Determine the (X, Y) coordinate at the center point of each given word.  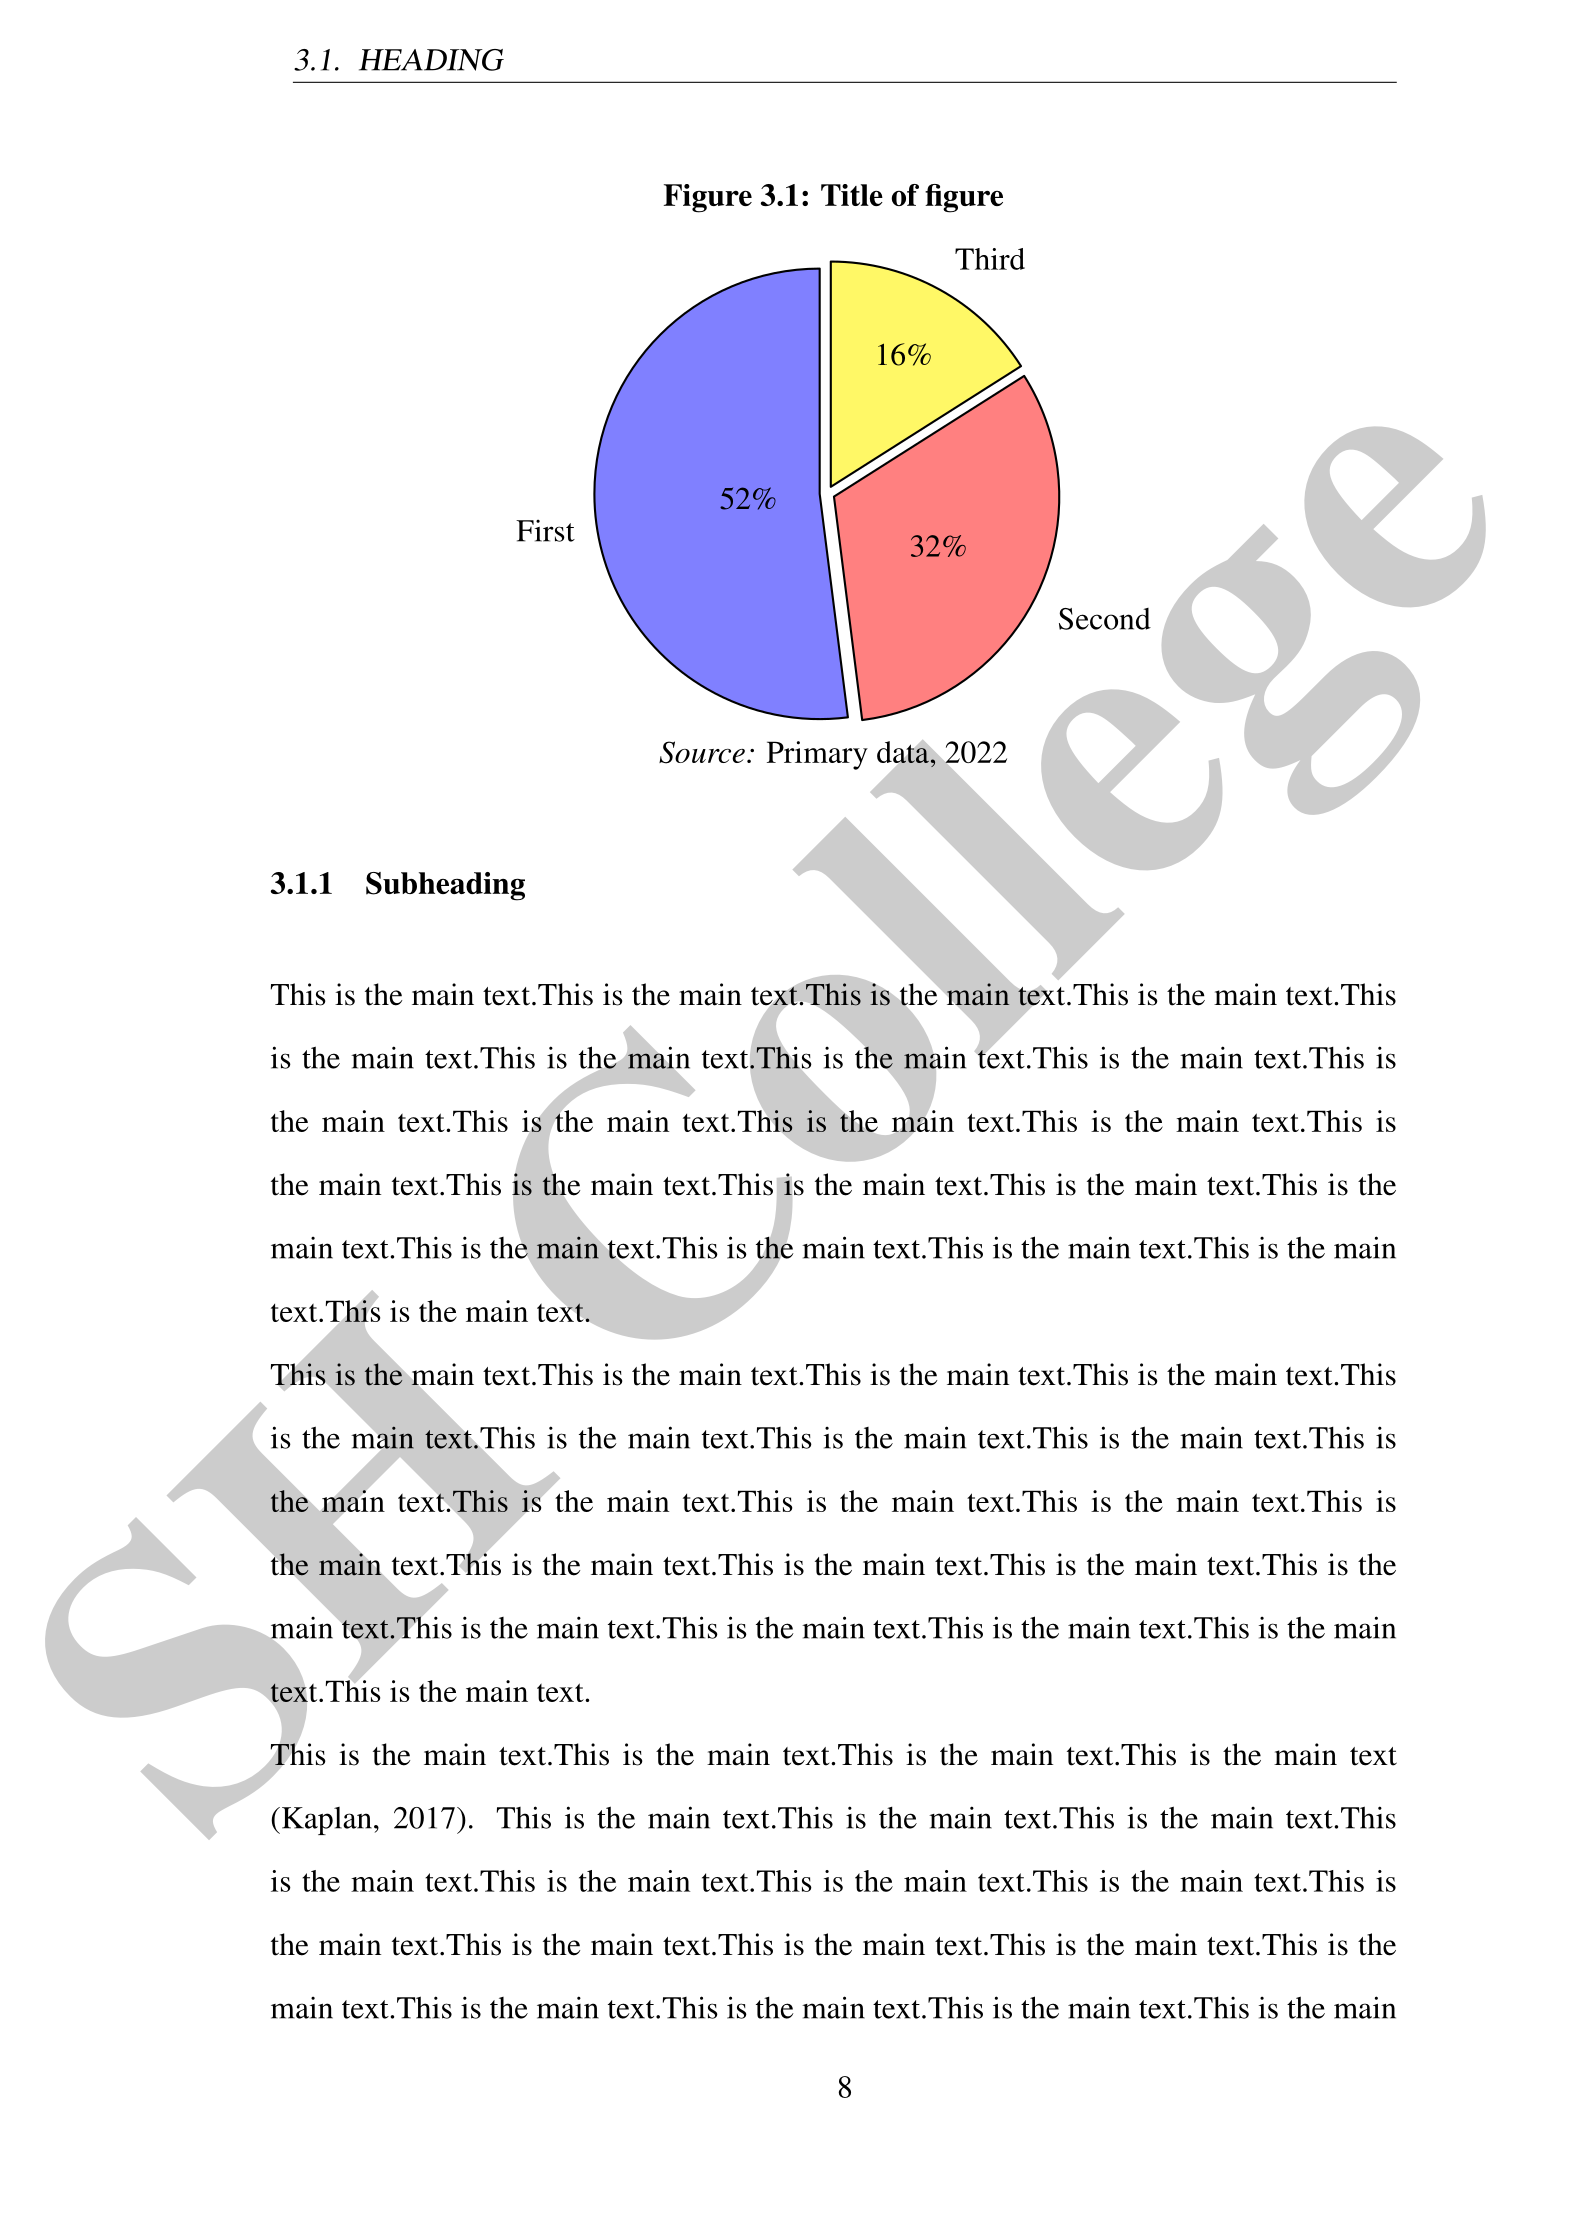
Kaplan (325, 1821)
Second (1105, 619)
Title (852, 195)
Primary (817, 755)
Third (990, 259)
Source (702, 752)
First (545, 531)
